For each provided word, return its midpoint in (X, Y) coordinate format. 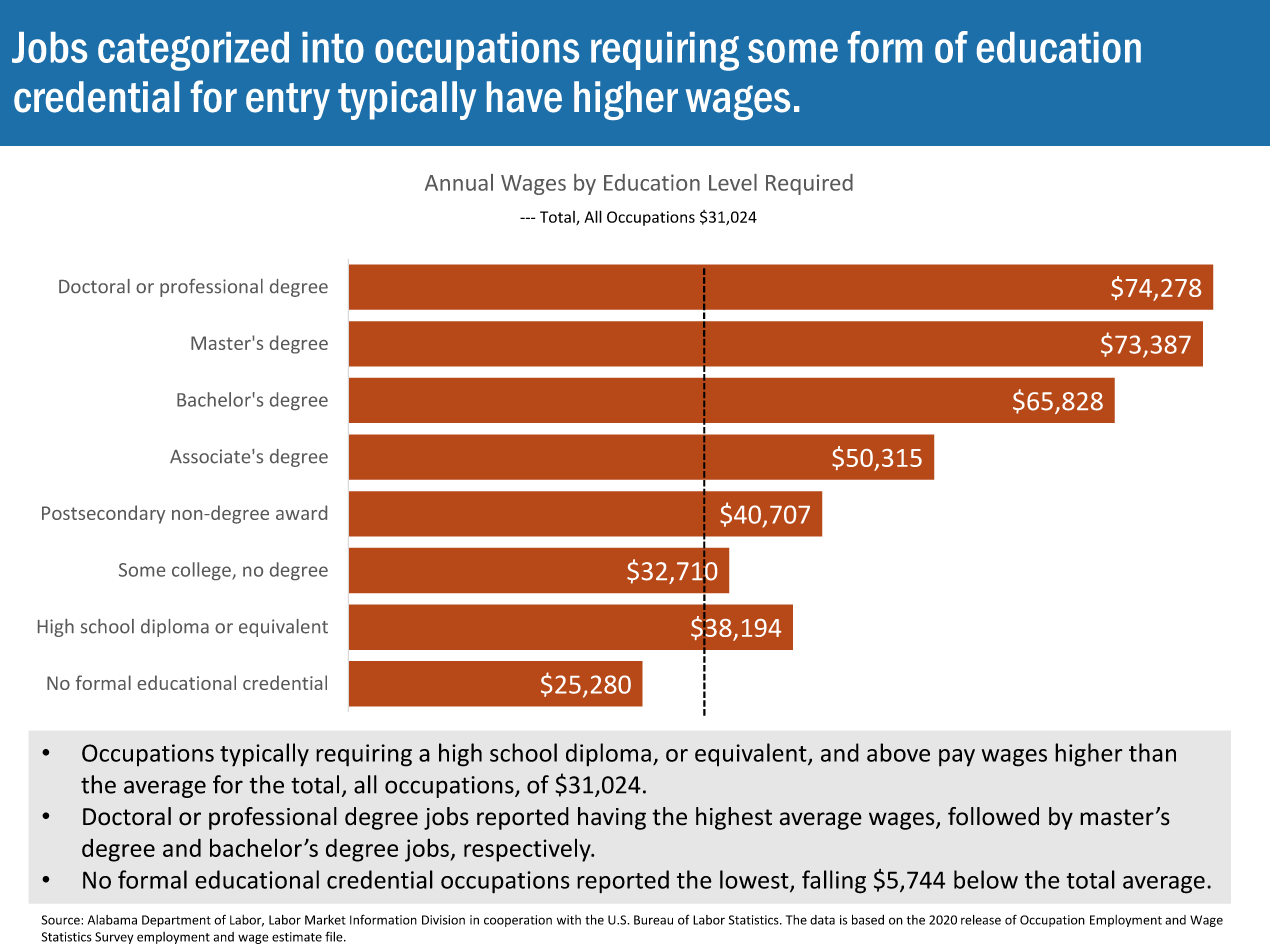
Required (809, 184)
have (524, 97)
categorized (193, 51)
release (981, 920)
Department (176, 921)
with (569, 920)
